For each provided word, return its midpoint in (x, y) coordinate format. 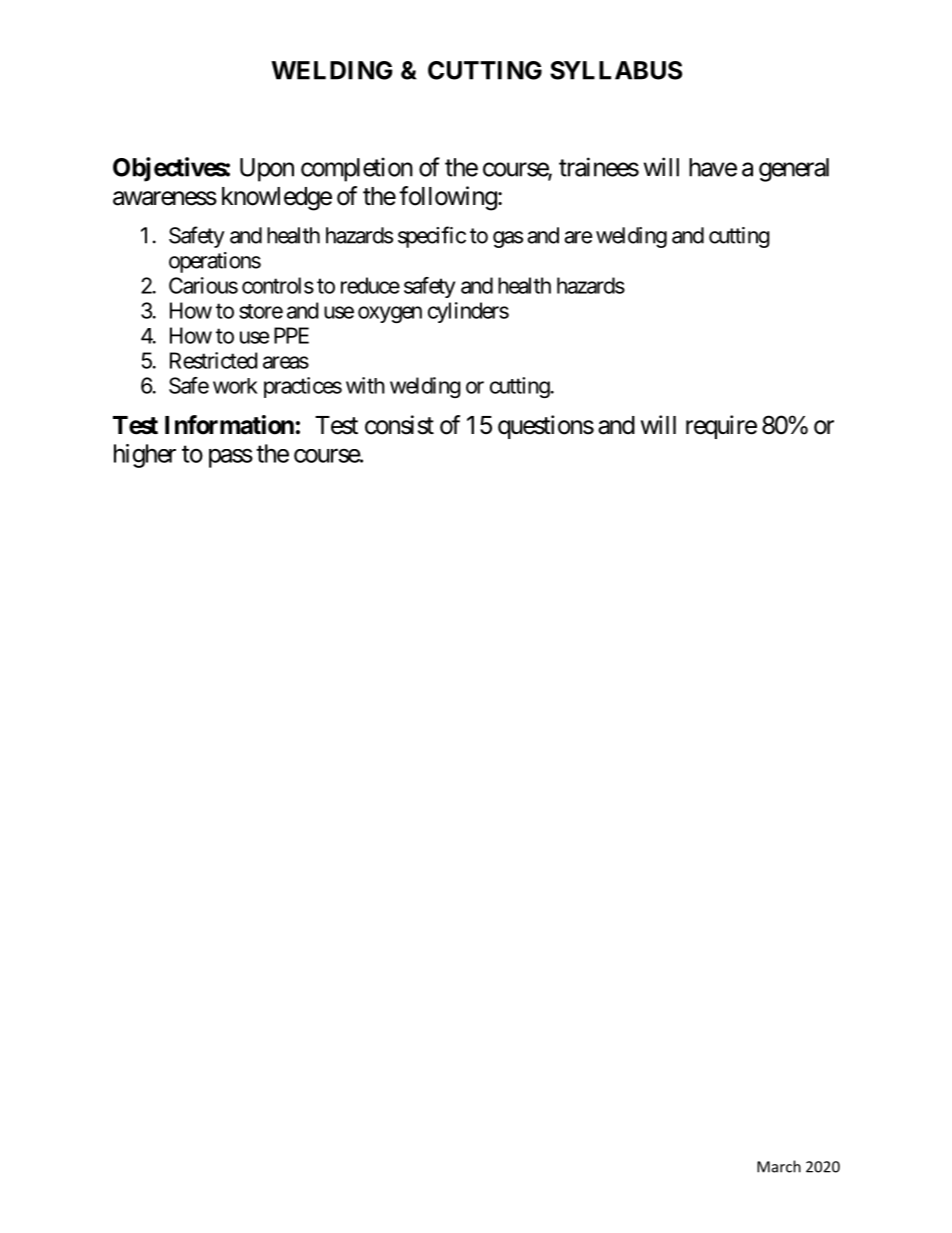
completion (357, 169)
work (235, 386)
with (365, 385)
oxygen (390, 314)
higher (145, 456)
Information (229, 425)
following (448, 198)
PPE (291, 335)
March (779, 1166)
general (794, 170)
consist (399, 425)
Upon (267, 170)
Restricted (213, 360)
